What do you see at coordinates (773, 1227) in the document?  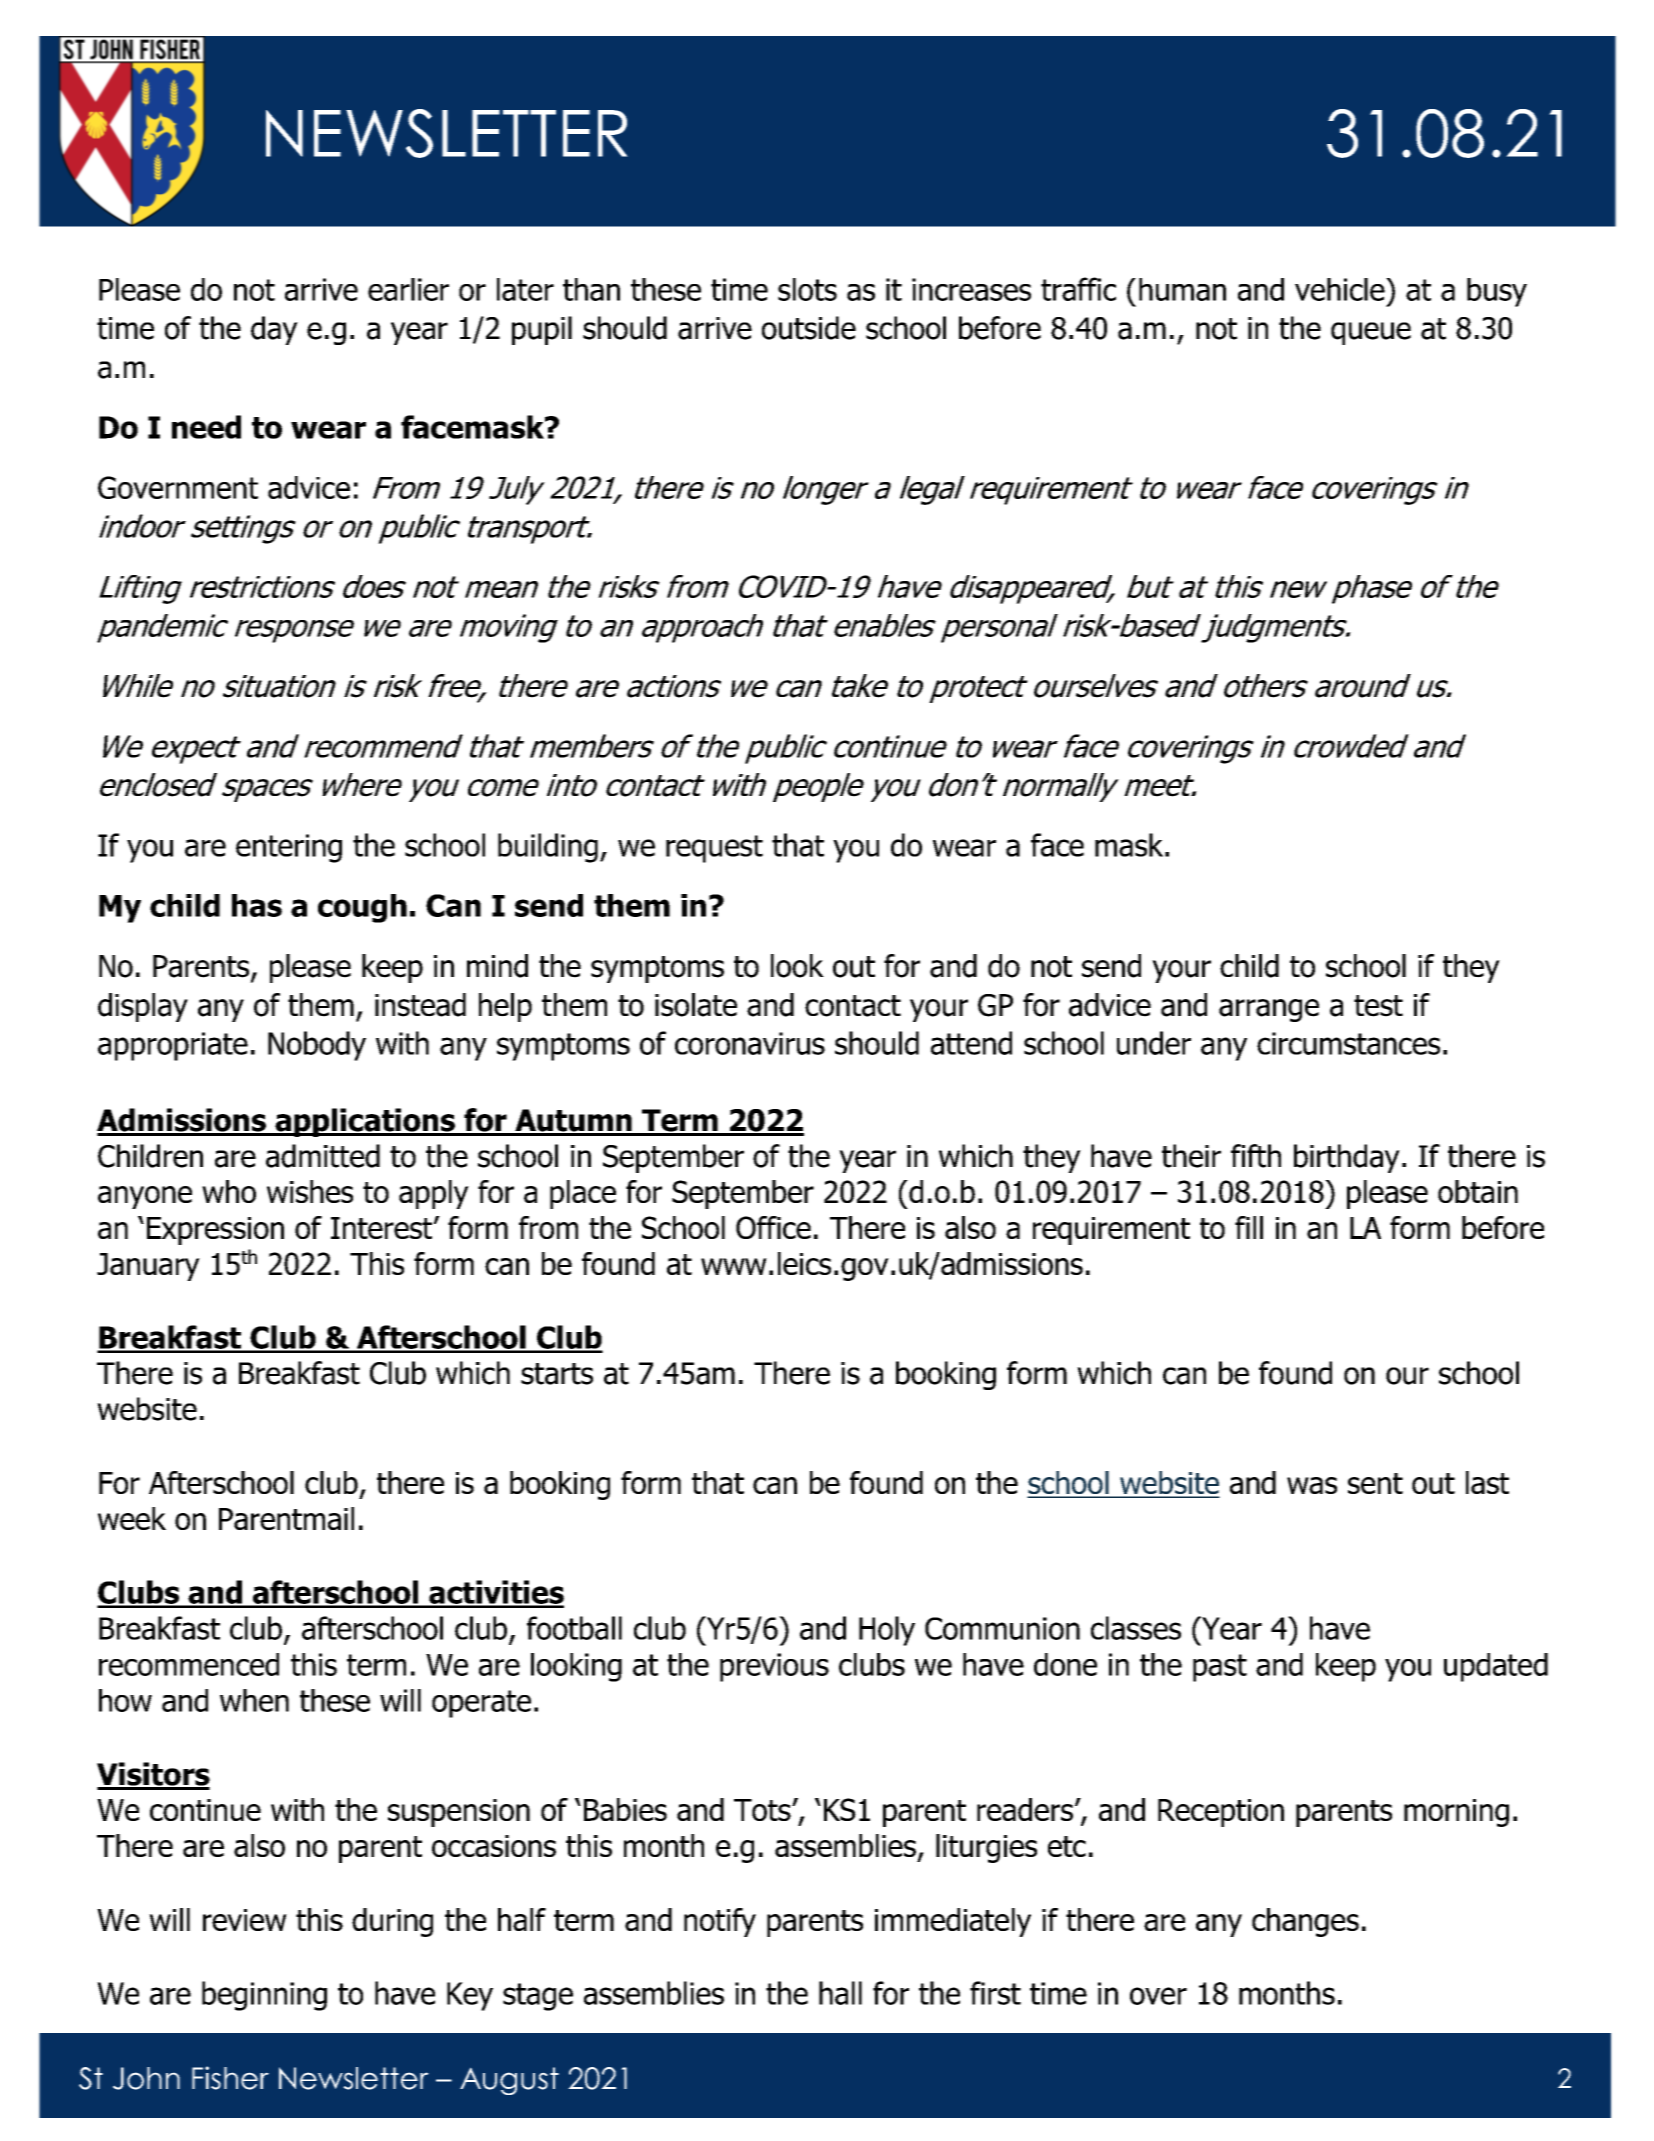 I see `Office` at bounding box center [773, 1227].
